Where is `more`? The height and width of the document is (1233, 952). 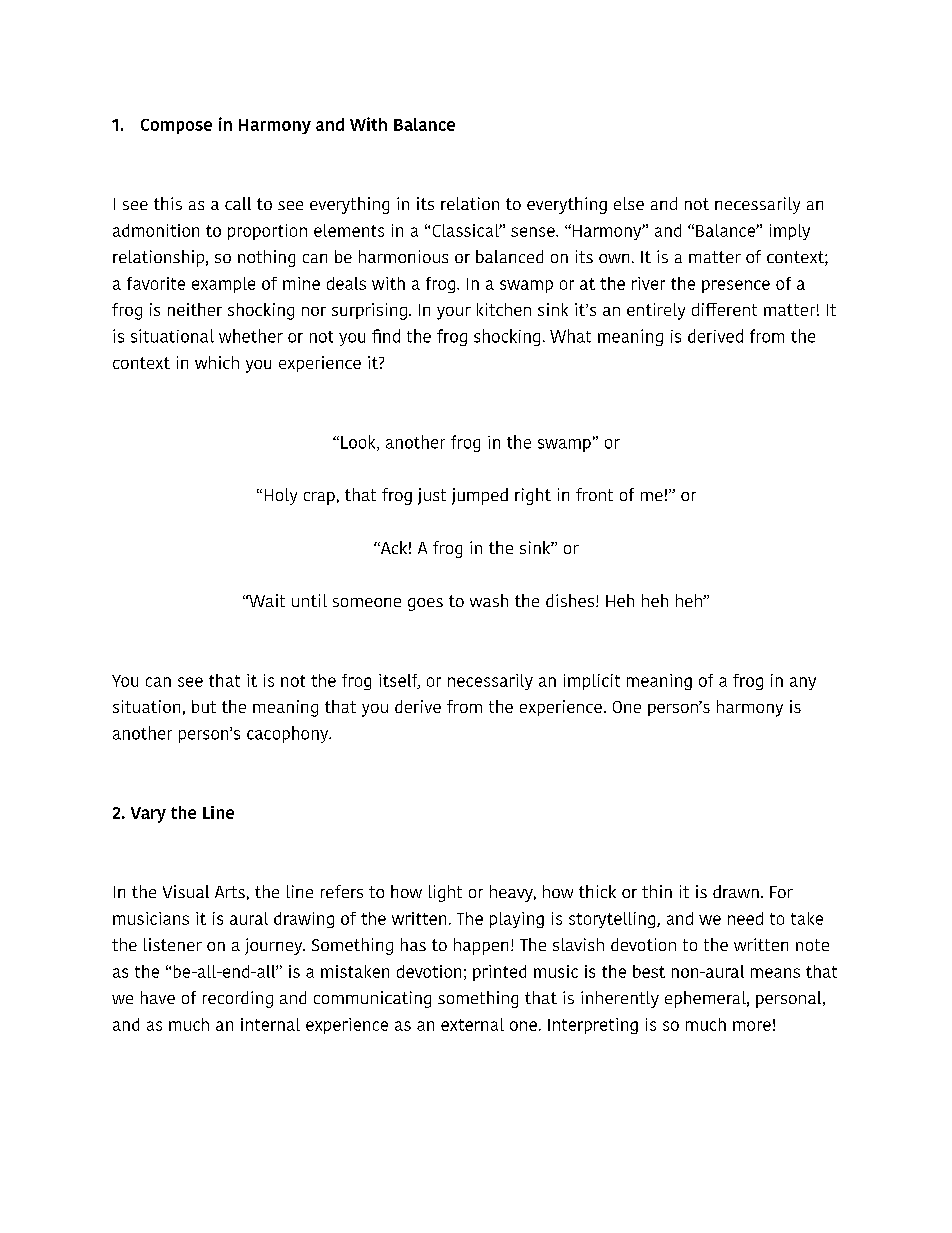 more is located at coordinates (752, 1026).
